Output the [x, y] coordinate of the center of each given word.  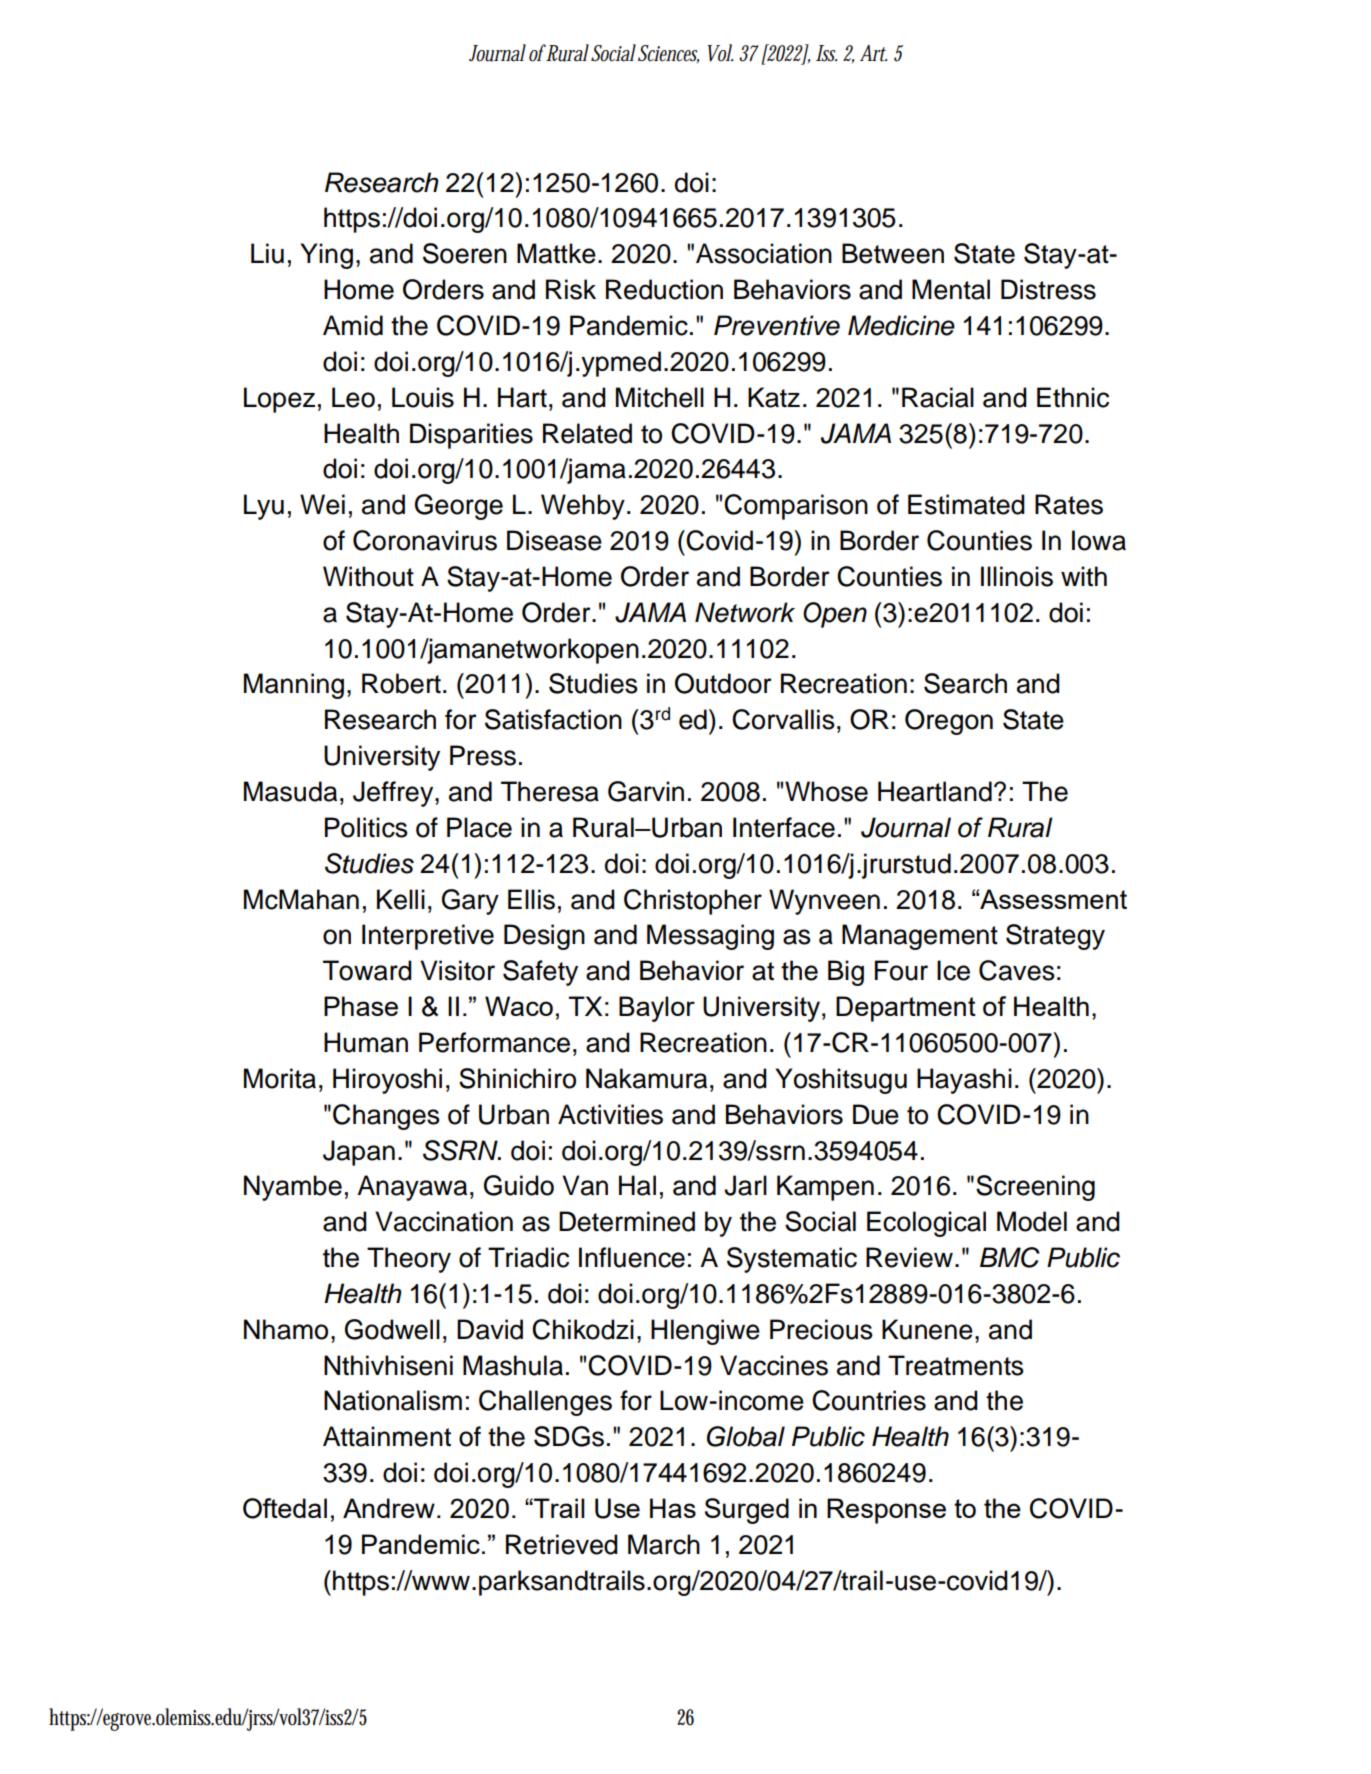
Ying [326, 256]
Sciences [668, 54]
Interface [784, 827]
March [664, 1544]
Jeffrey [394, 794]
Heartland [935, 791]
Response [886, 1511]
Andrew [389, 1508]
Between [893, 253]
